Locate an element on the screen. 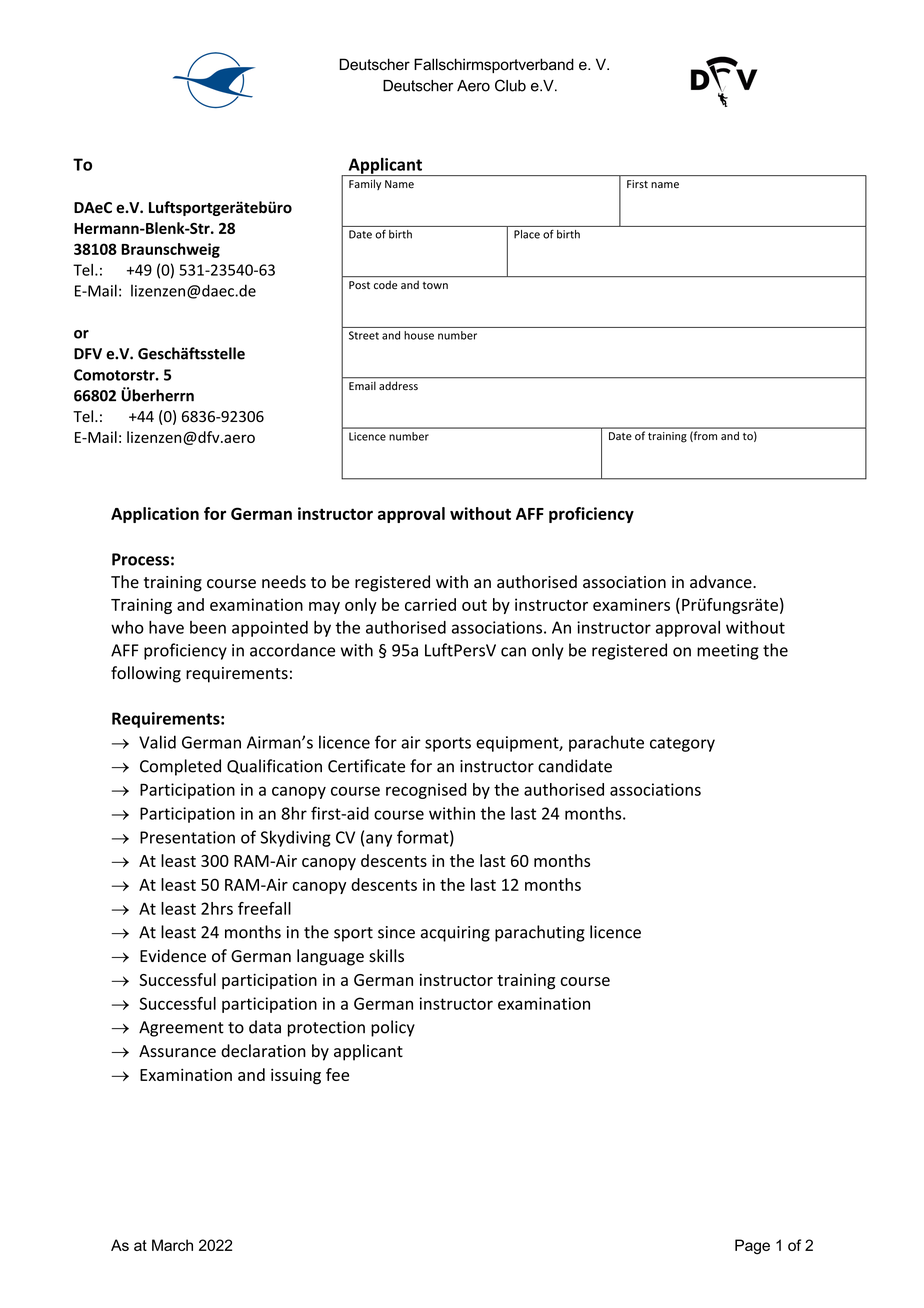  address is located at coordinates (398, 386).
